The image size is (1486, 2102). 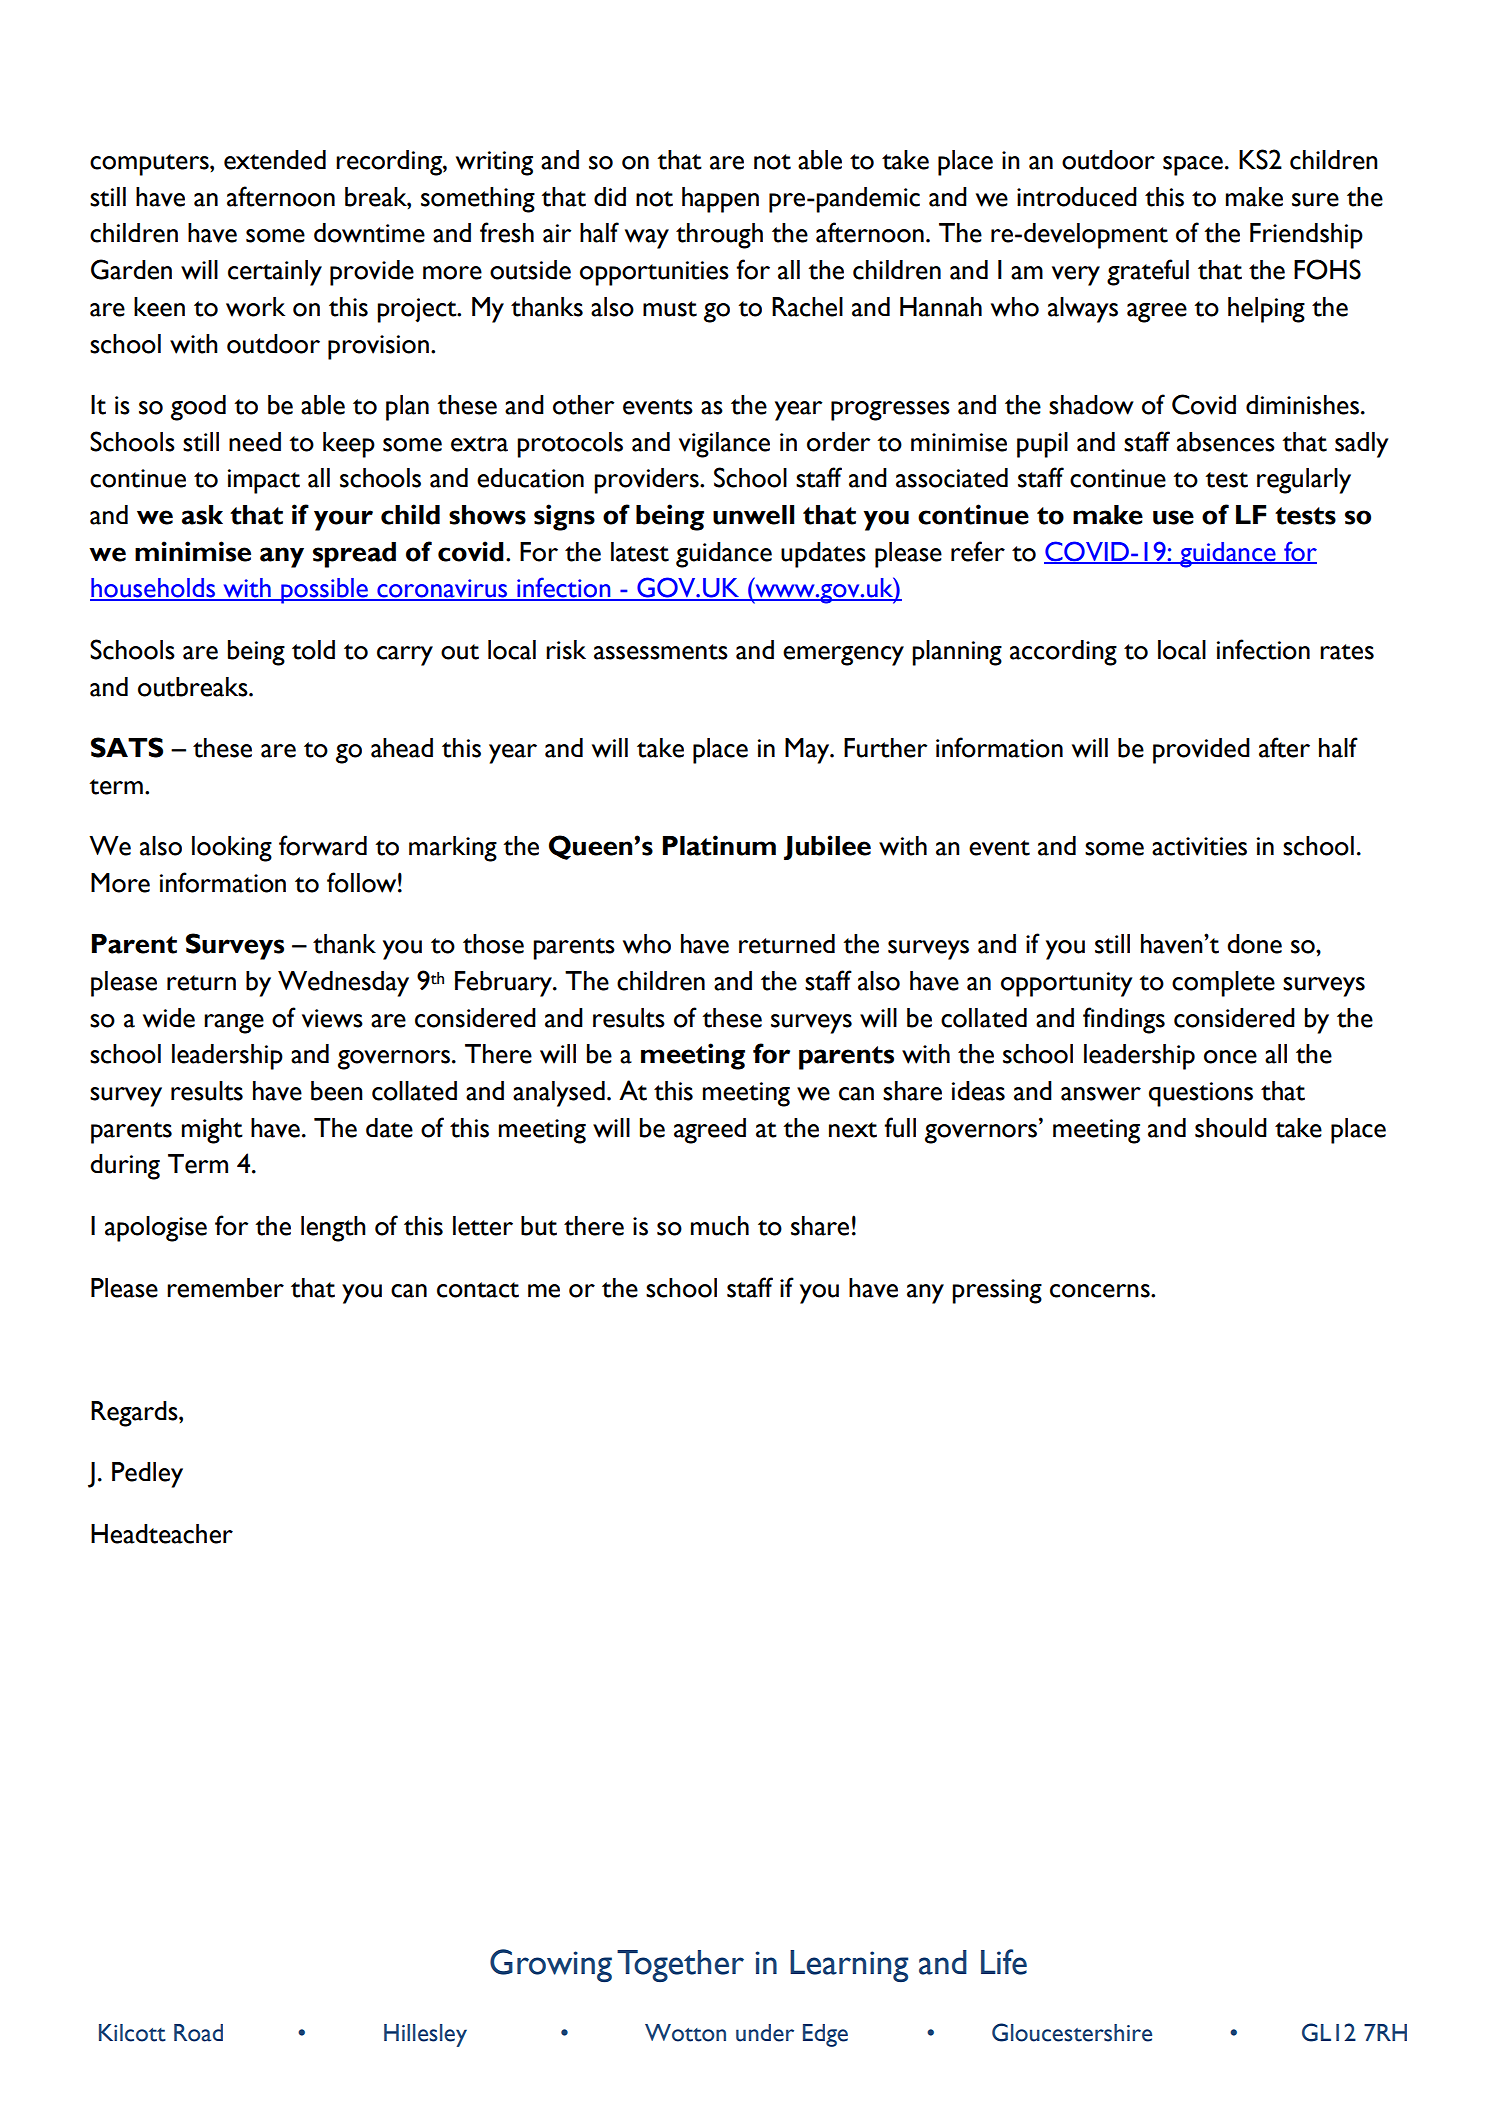 What do you see at coordinates (1199, 846) in the page?
I see `activities` at bounding box center [1199, 846].
